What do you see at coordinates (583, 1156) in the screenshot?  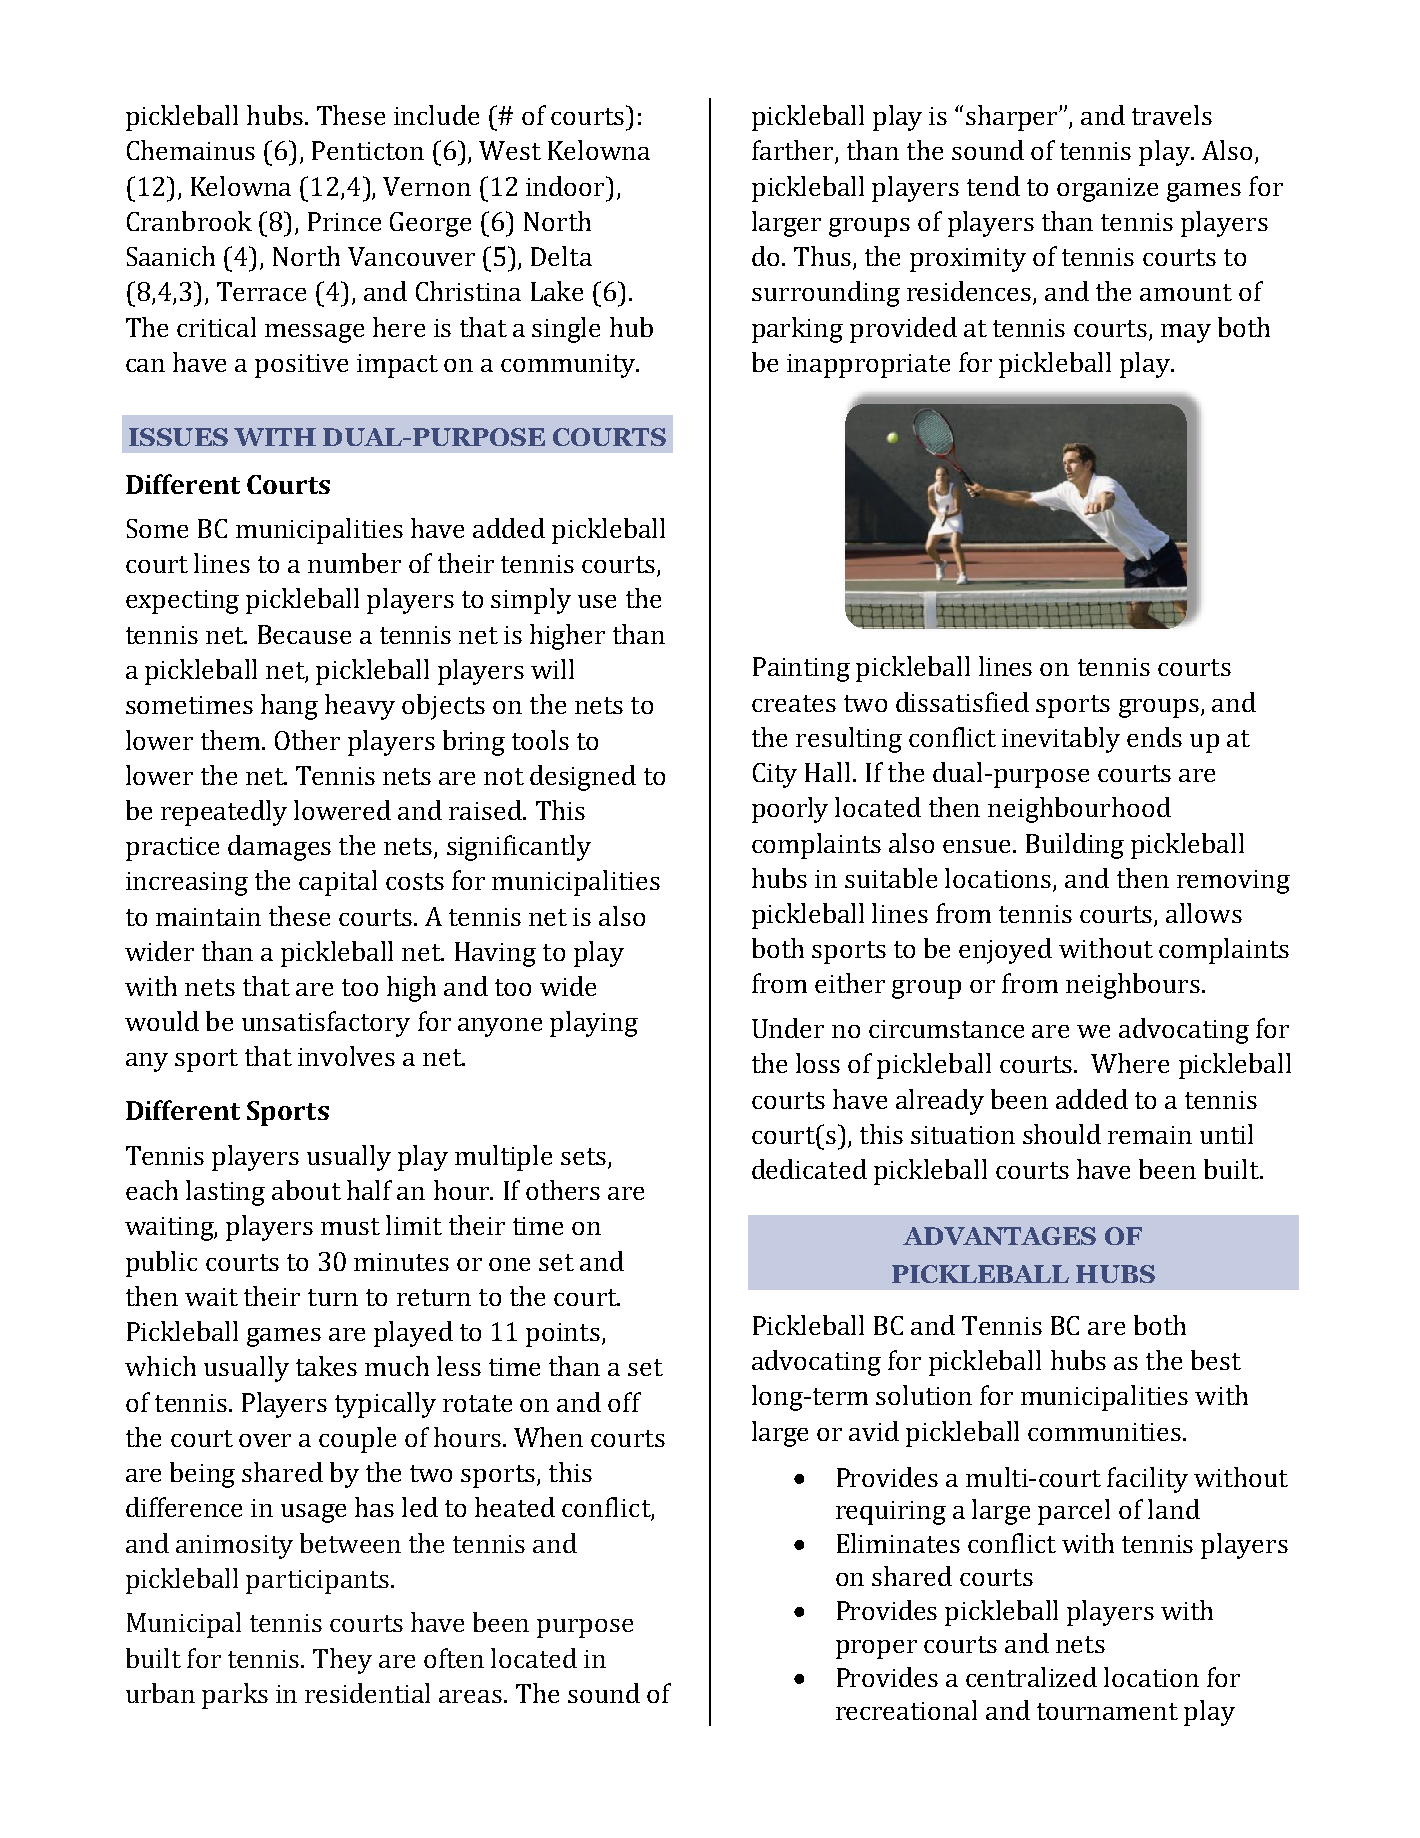 I see `sets` at bounding box center [583, 1156].
